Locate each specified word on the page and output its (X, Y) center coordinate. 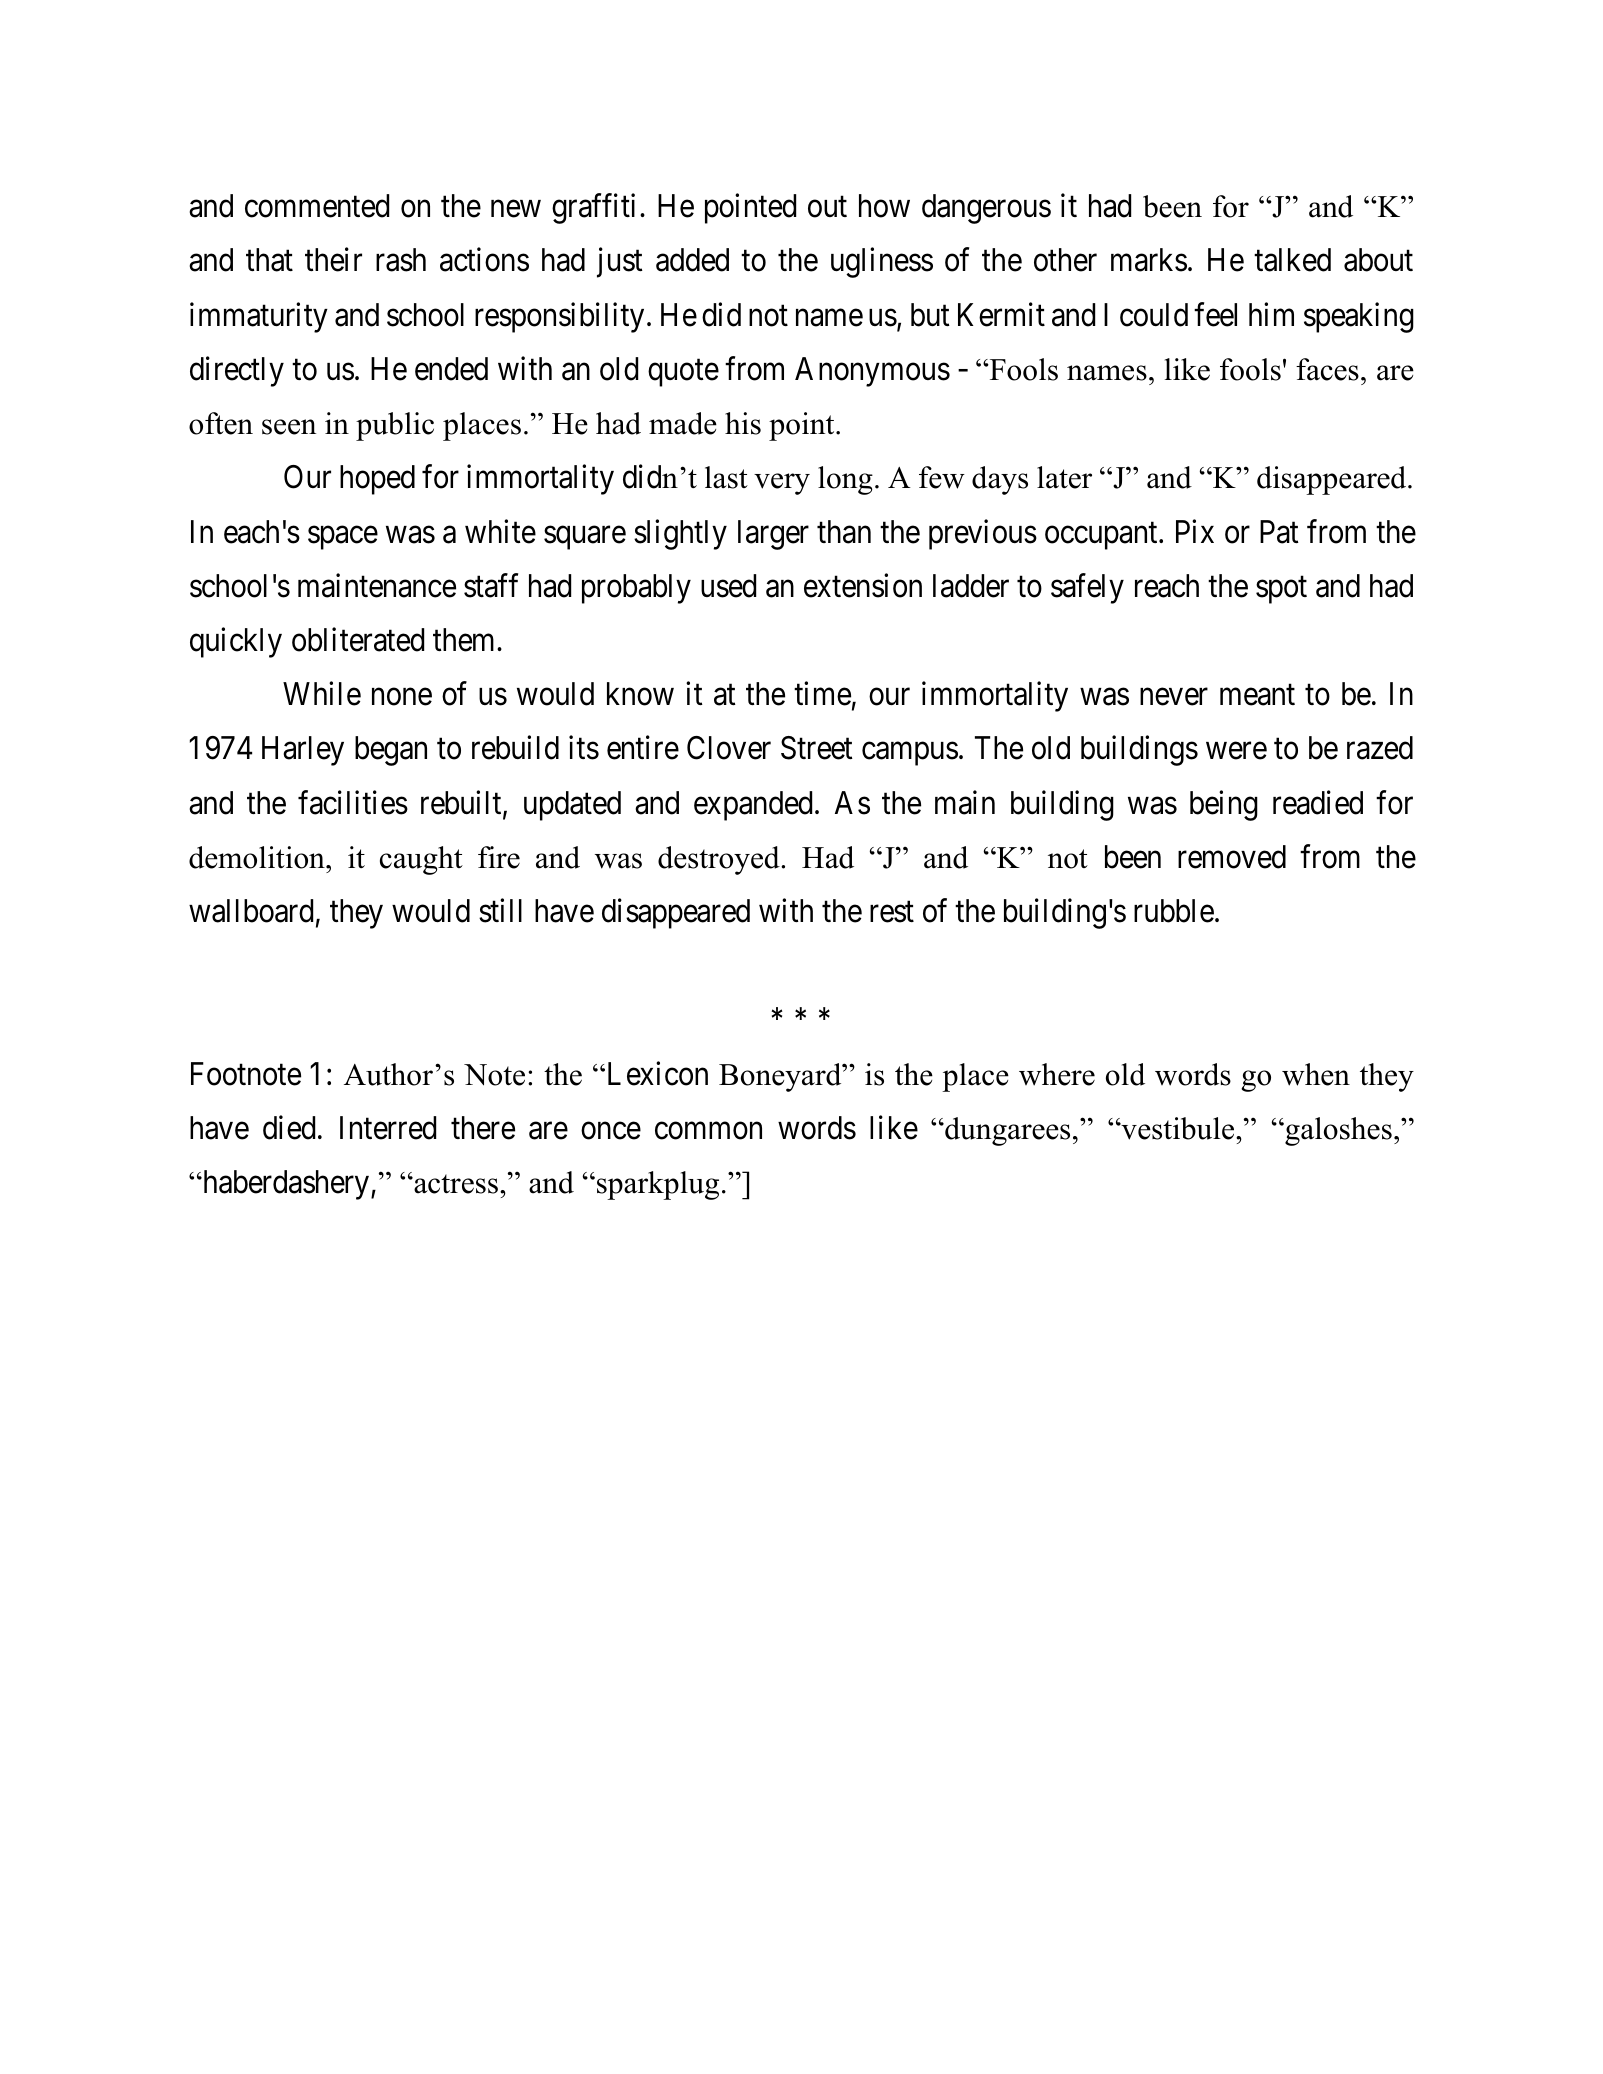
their (333, 260)
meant (1257, 695)
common (708, 1131)
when (1316, 1074)
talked (1292, 260)
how (884, 206)
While (322, 694)
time (822, 694)
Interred (388, 1128)
